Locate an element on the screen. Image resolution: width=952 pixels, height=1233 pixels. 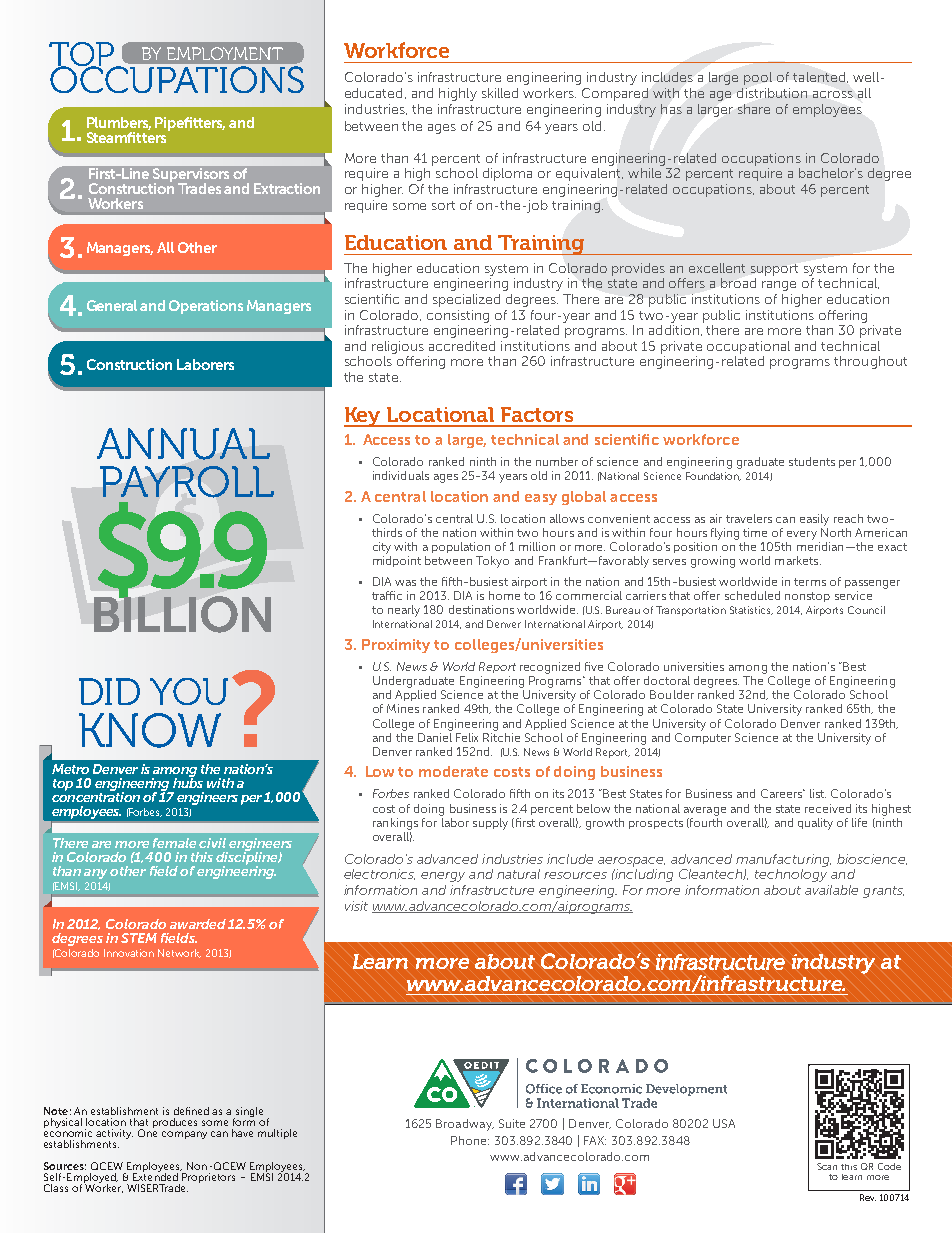
skilled is located at coordinates (500, 93).
